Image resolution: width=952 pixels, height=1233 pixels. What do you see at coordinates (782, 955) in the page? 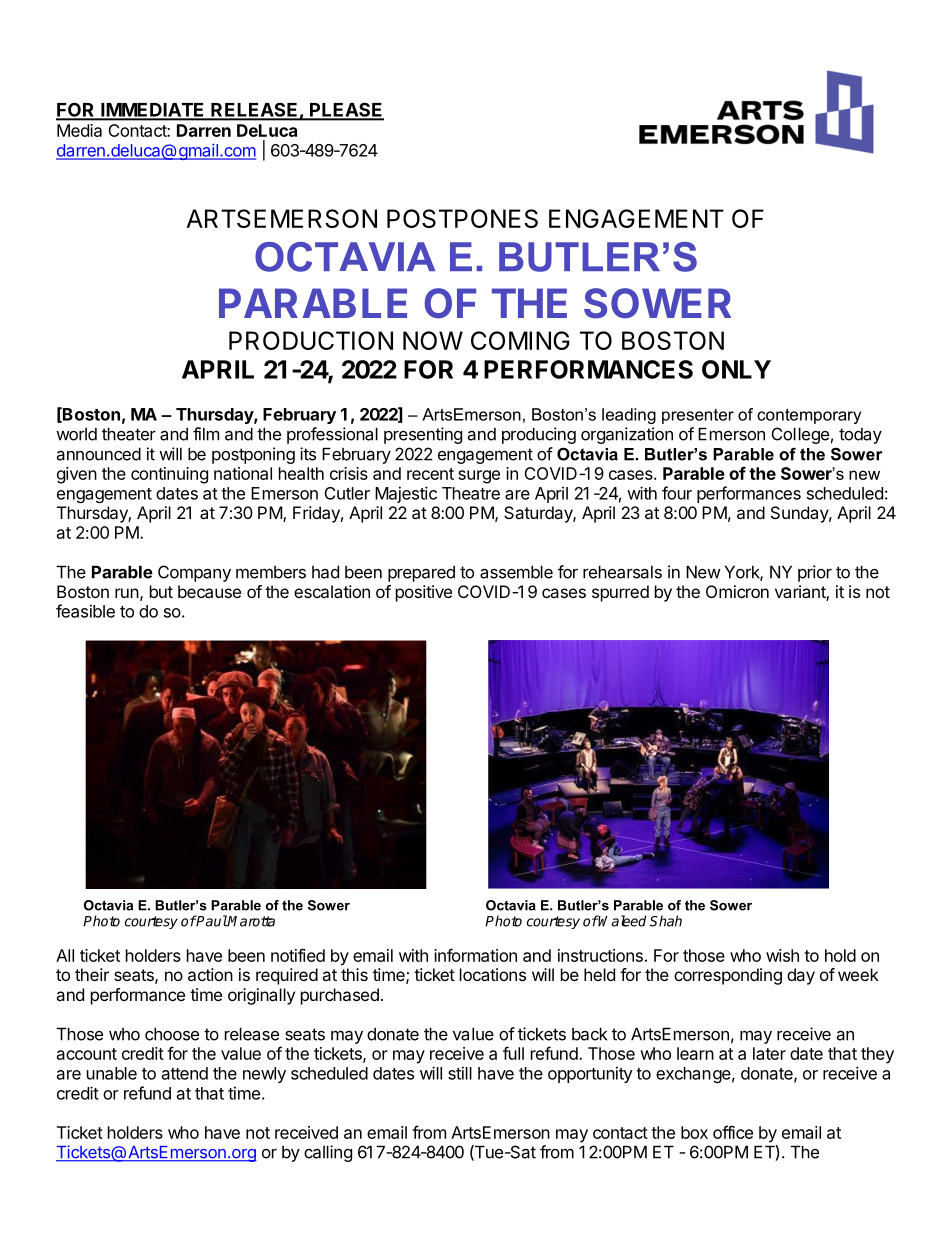
I see `wish` at bounding box center [782, 955].
